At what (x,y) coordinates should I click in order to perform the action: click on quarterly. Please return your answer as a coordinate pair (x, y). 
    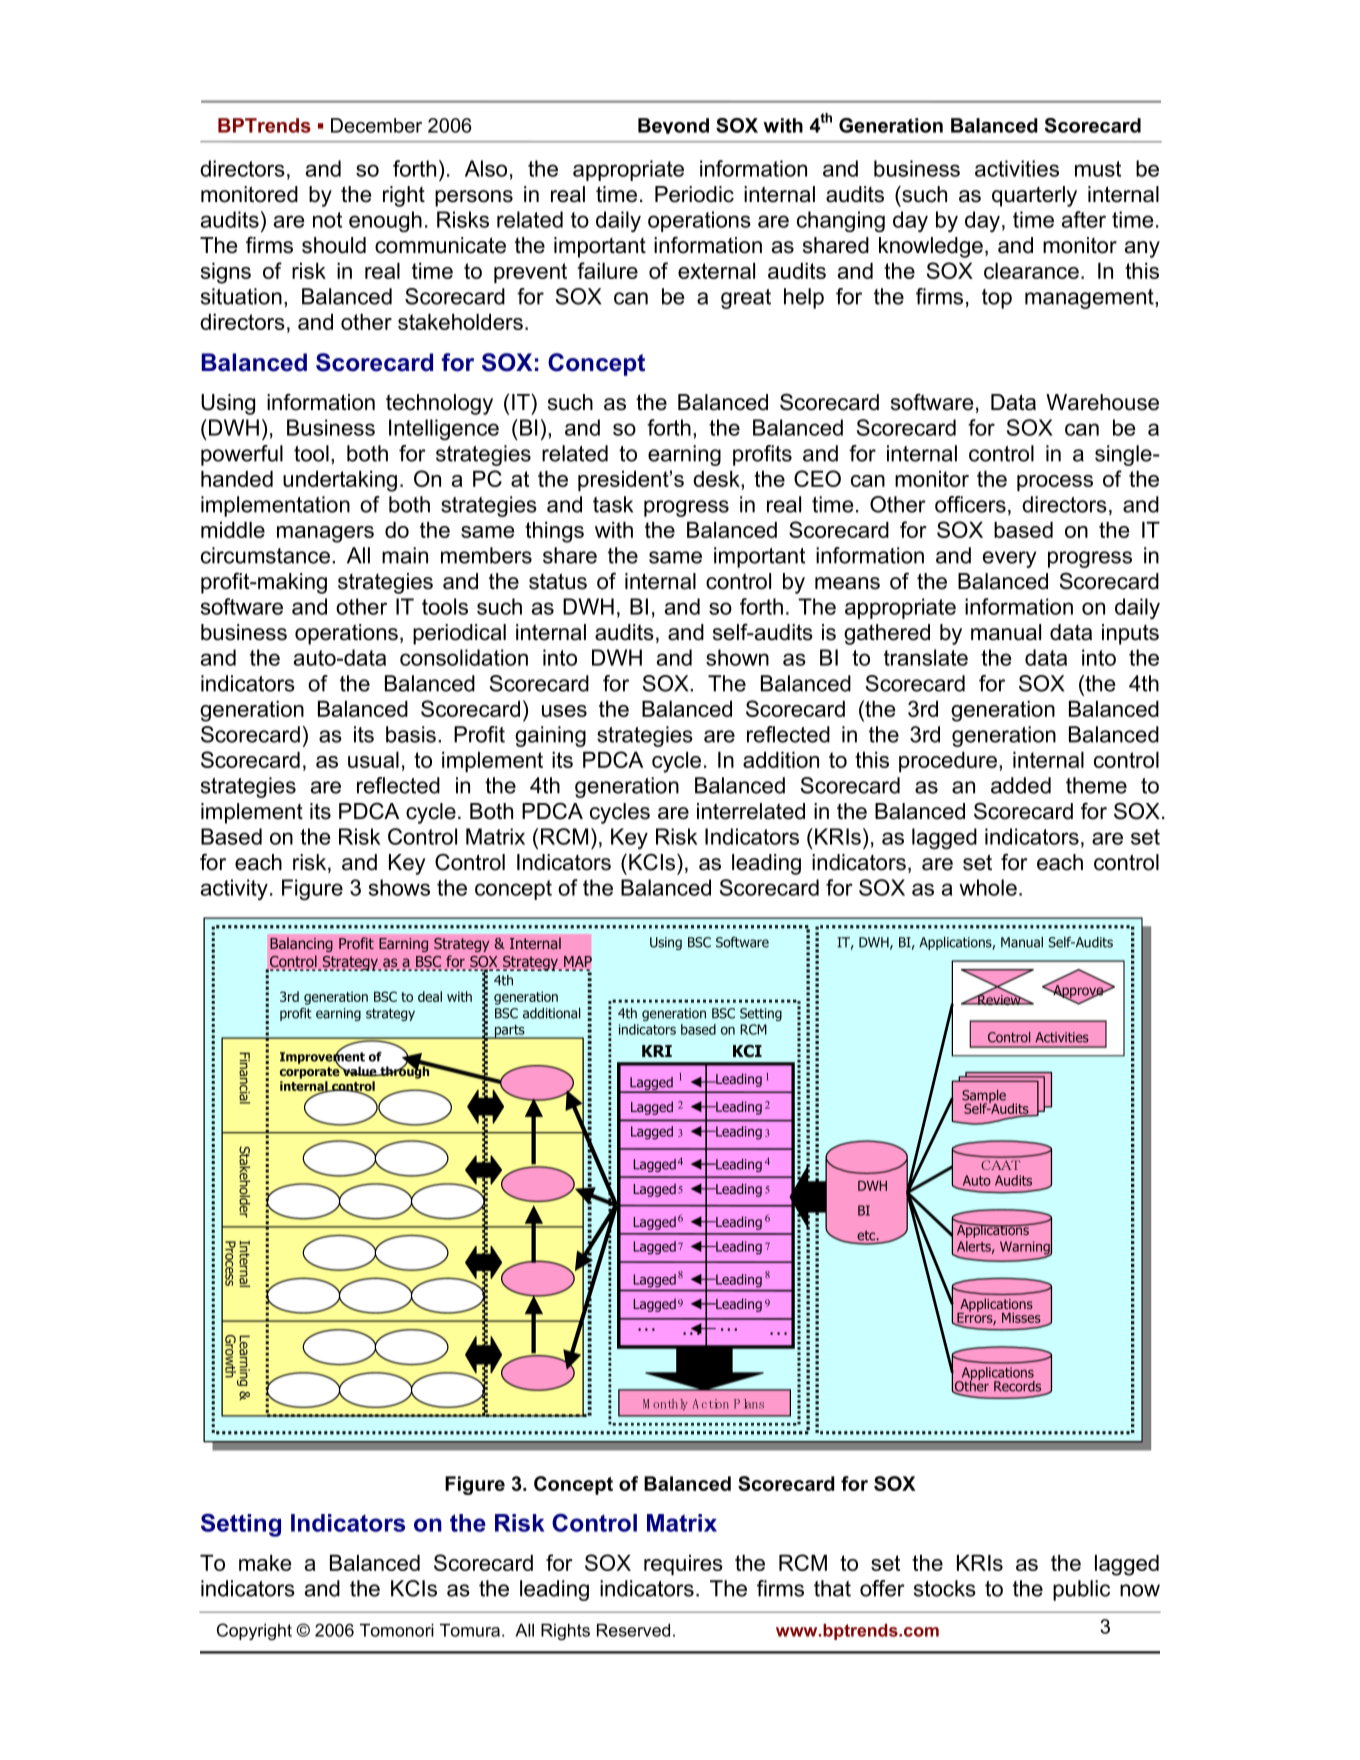
    Looking at the image, I should click on (1034, 196).
